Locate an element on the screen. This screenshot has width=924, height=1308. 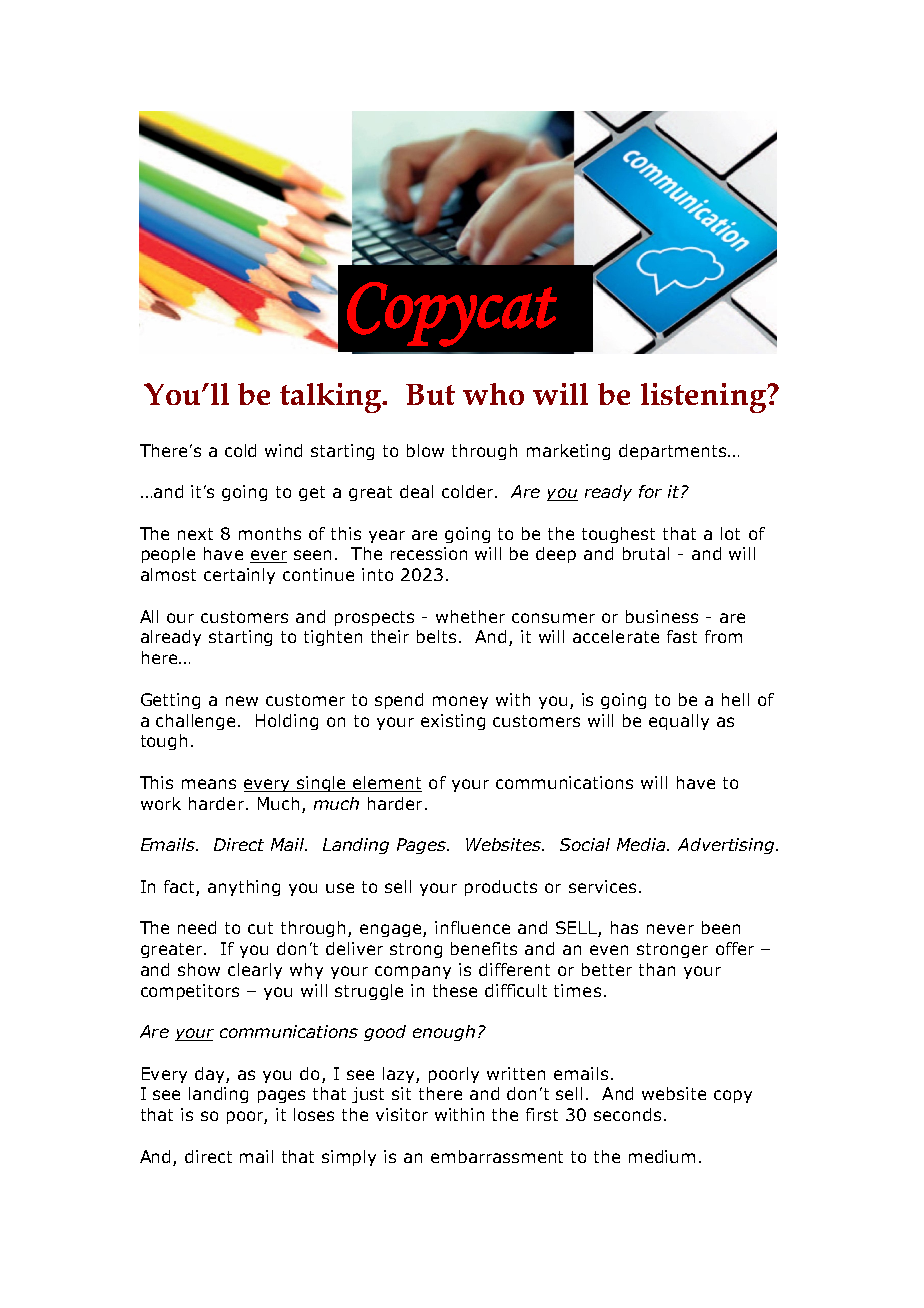
than is located at coordinates (657, 969).
